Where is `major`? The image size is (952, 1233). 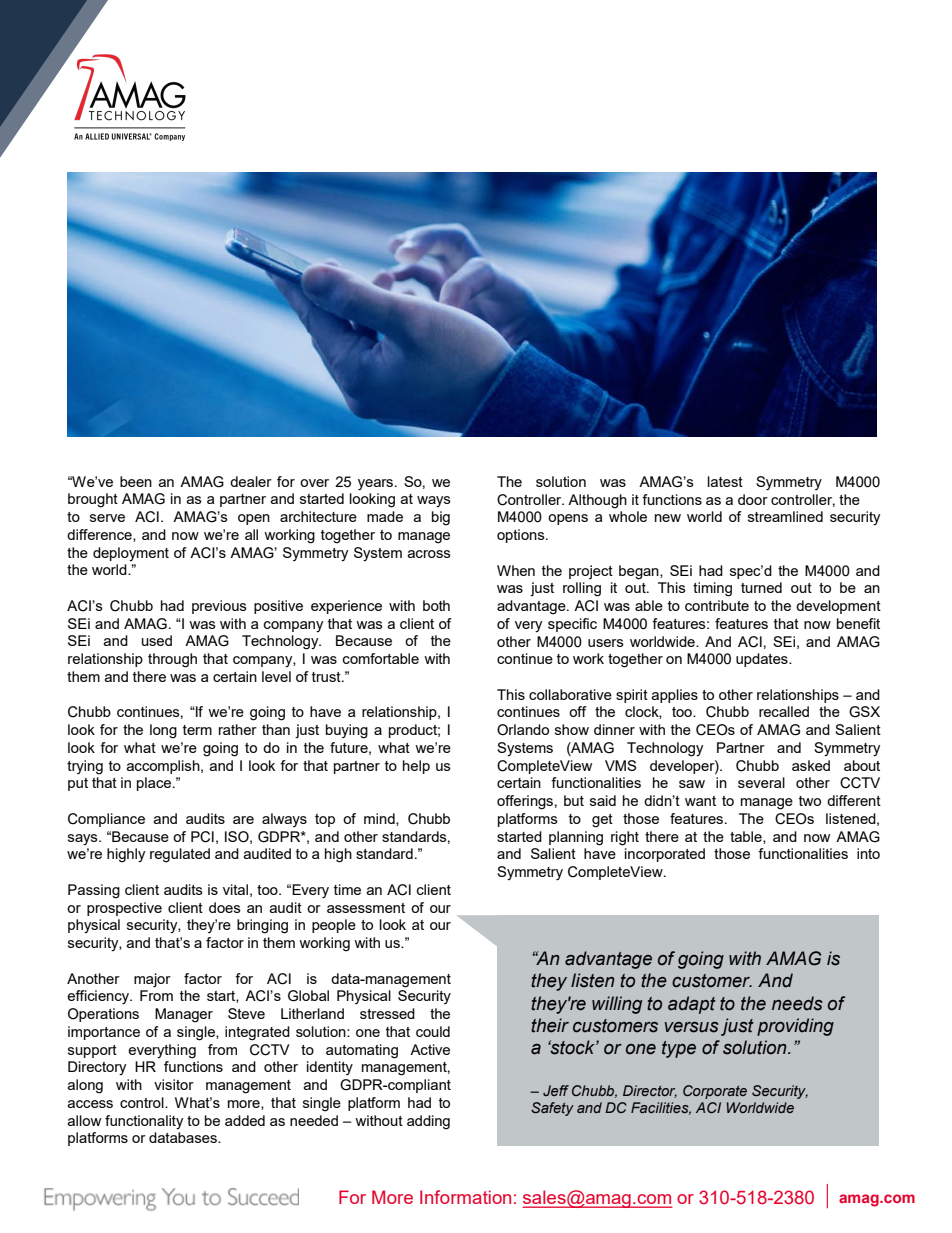 major is located at coordinates (152, 980).
